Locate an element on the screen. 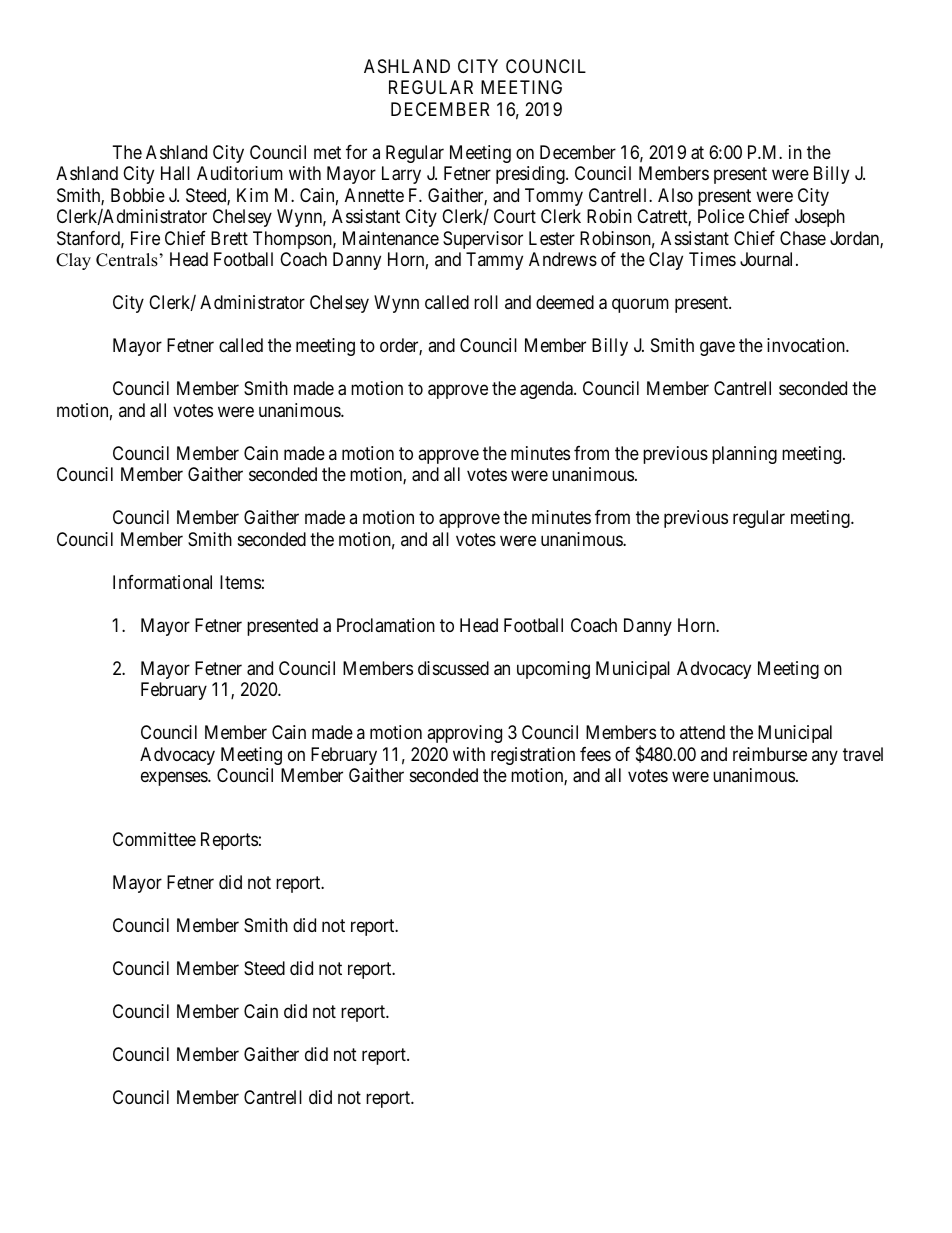 This screenshot has height=1233, width=952. agenda is located at coordinates (547, 390).
